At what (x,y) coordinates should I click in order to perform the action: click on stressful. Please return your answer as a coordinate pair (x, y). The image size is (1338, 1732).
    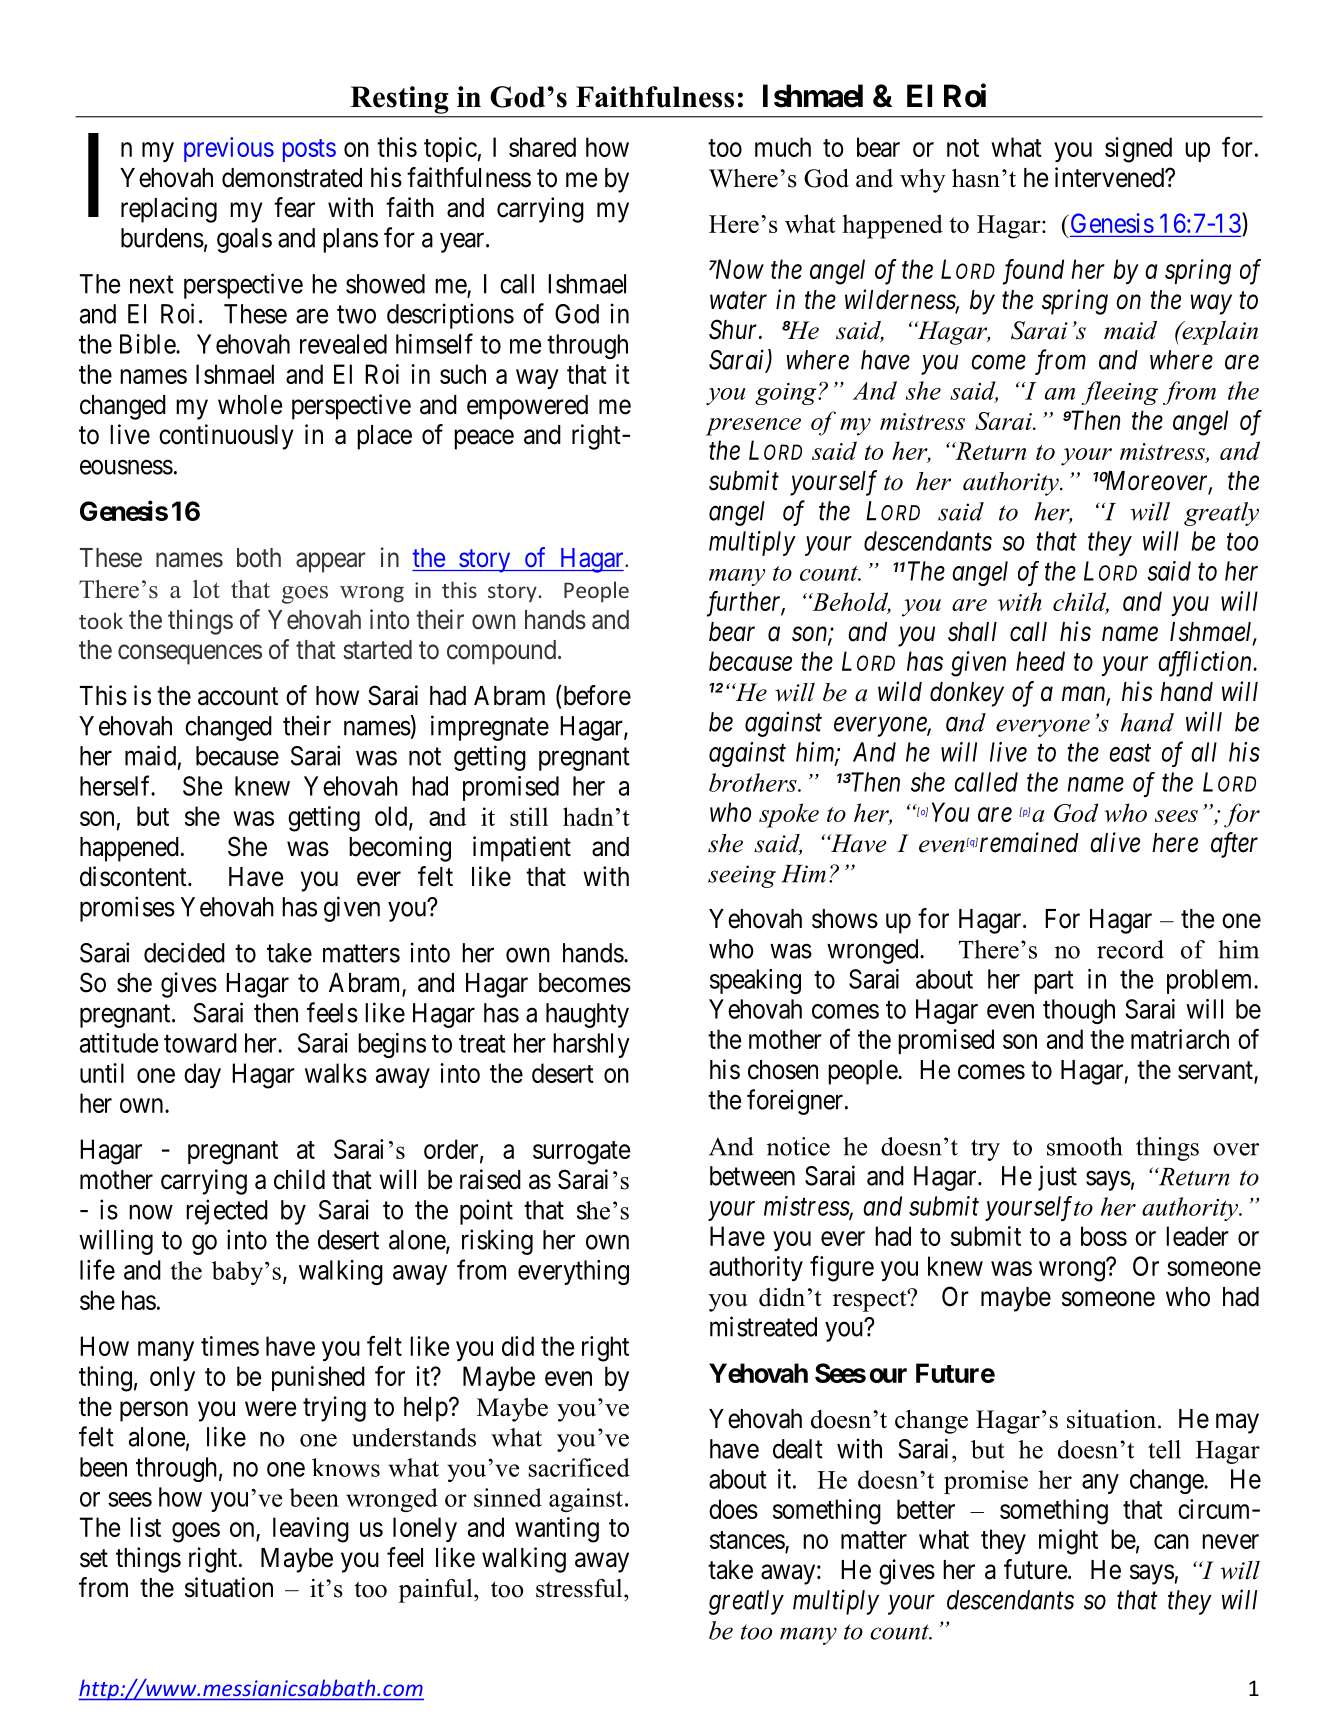
    Looking at the image, I should click on (580, 1588).
